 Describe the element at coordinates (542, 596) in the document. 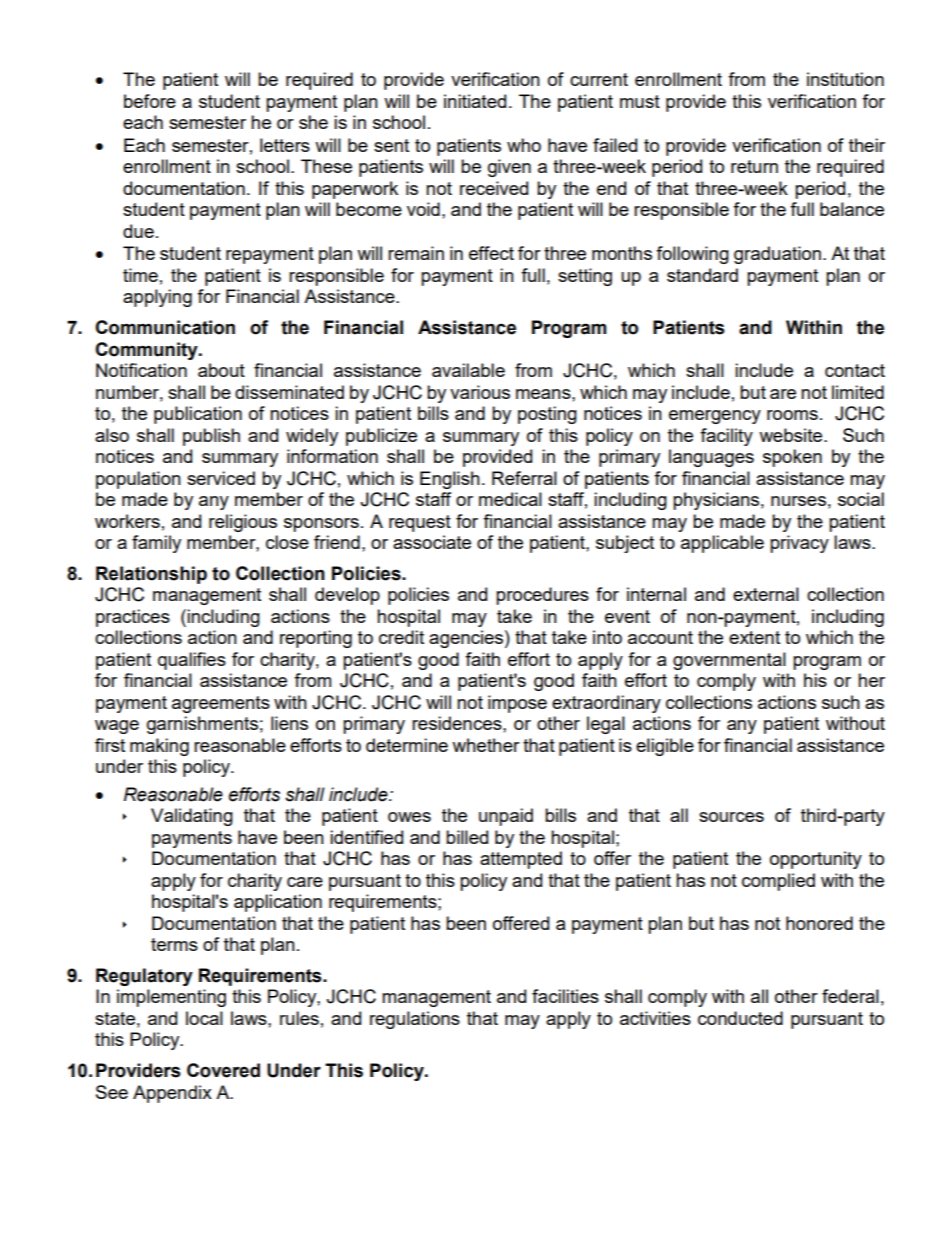

I see `procedures` at that location.
